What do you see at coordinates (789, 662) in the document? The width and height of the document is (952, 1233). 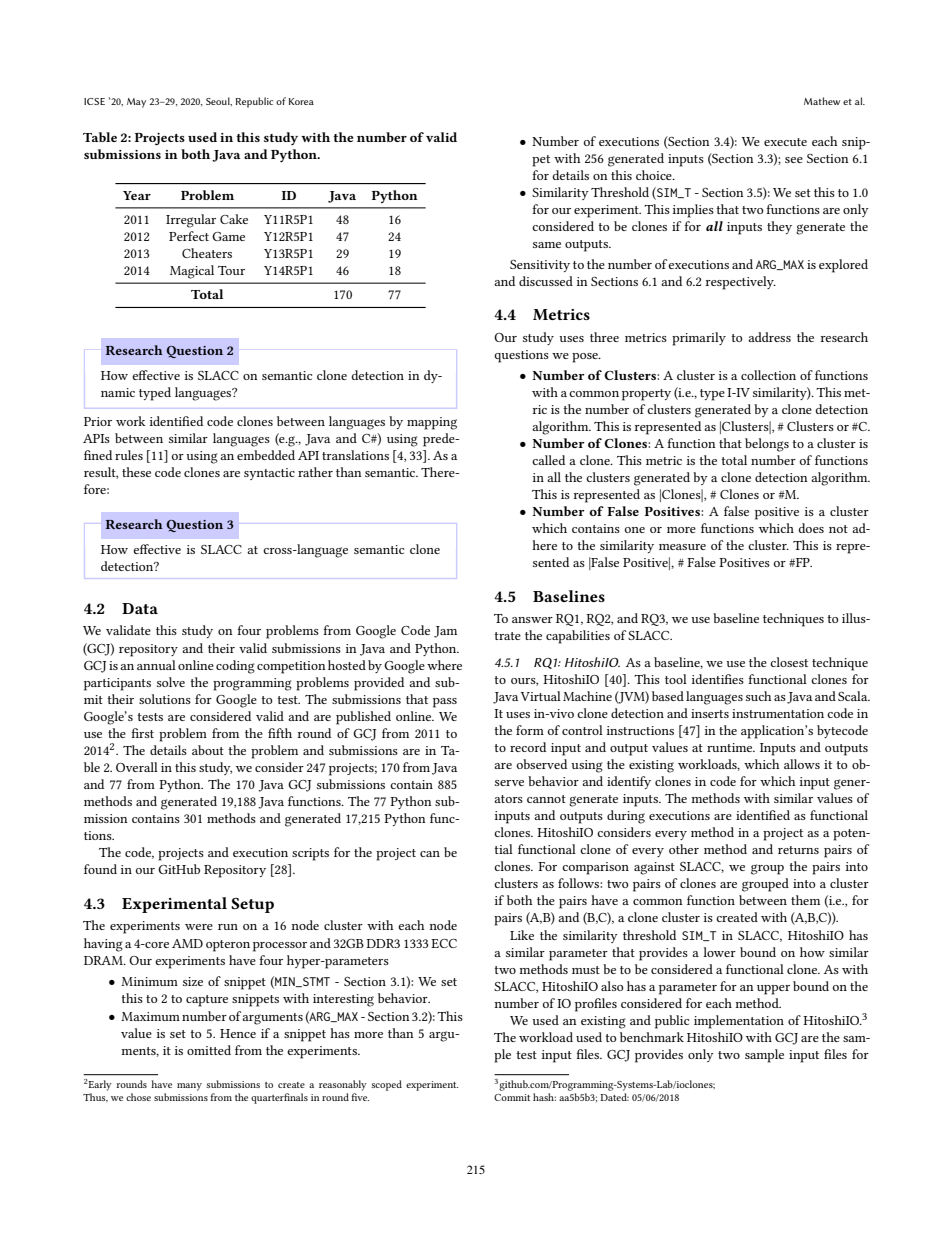 I see `closest` at bounding box center [789, 662].
